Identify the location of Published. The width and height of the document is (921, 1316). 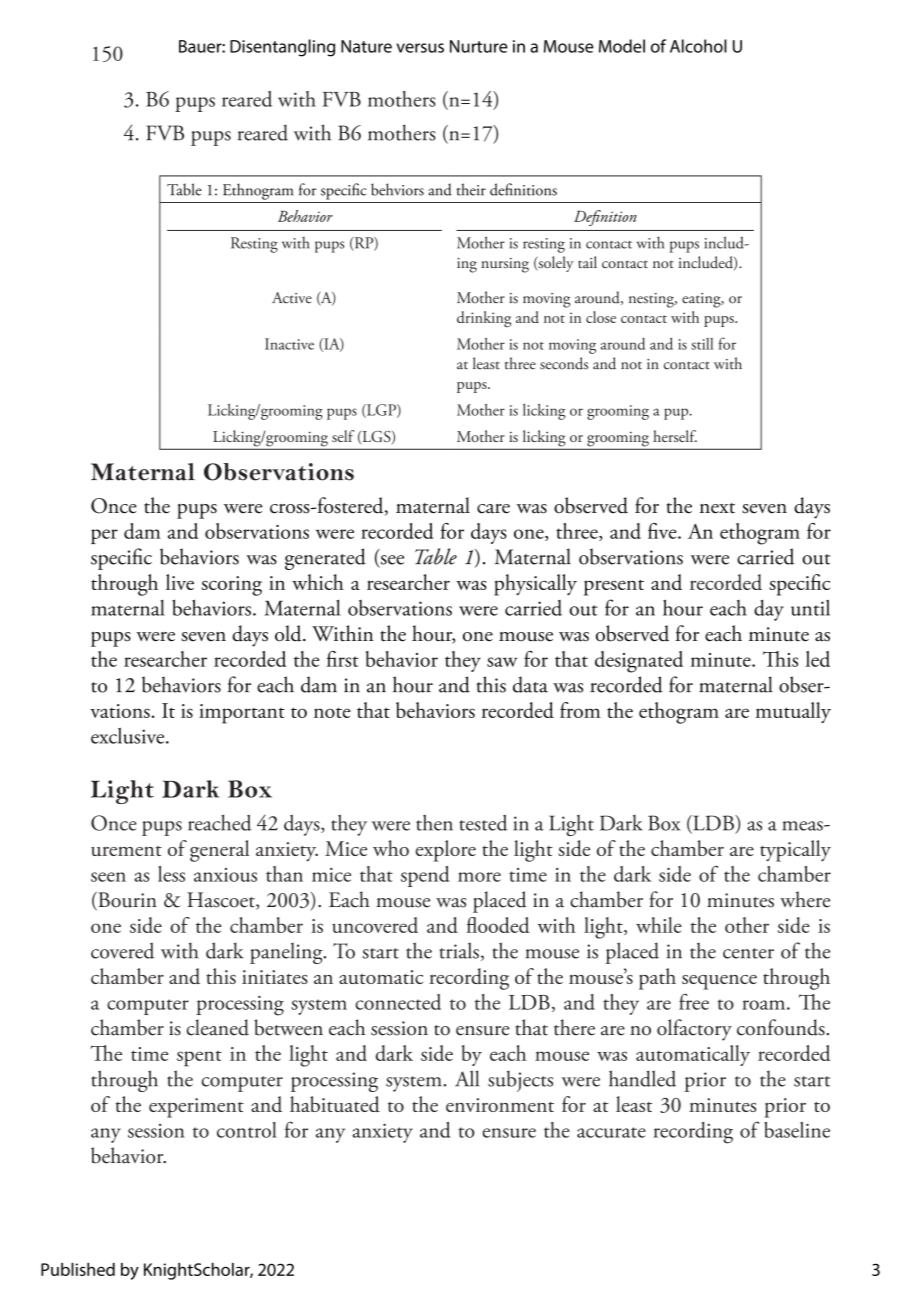
(78, 1269).
